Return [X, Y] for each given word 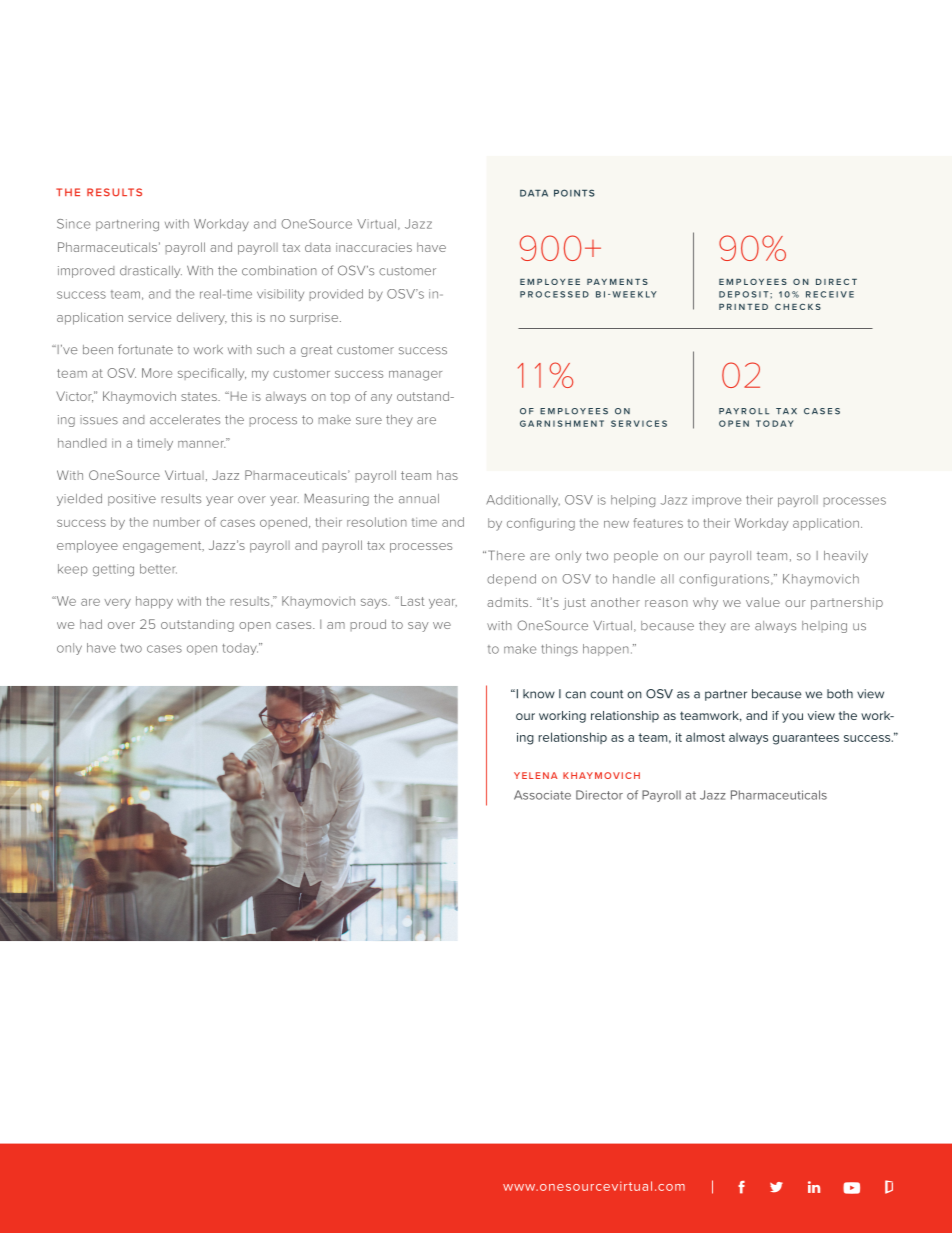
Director [599, 795]
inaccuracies [374, 247]
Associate [542, 795]
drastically [151, 272]
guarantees [806, 739]
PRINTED [743, 307]
